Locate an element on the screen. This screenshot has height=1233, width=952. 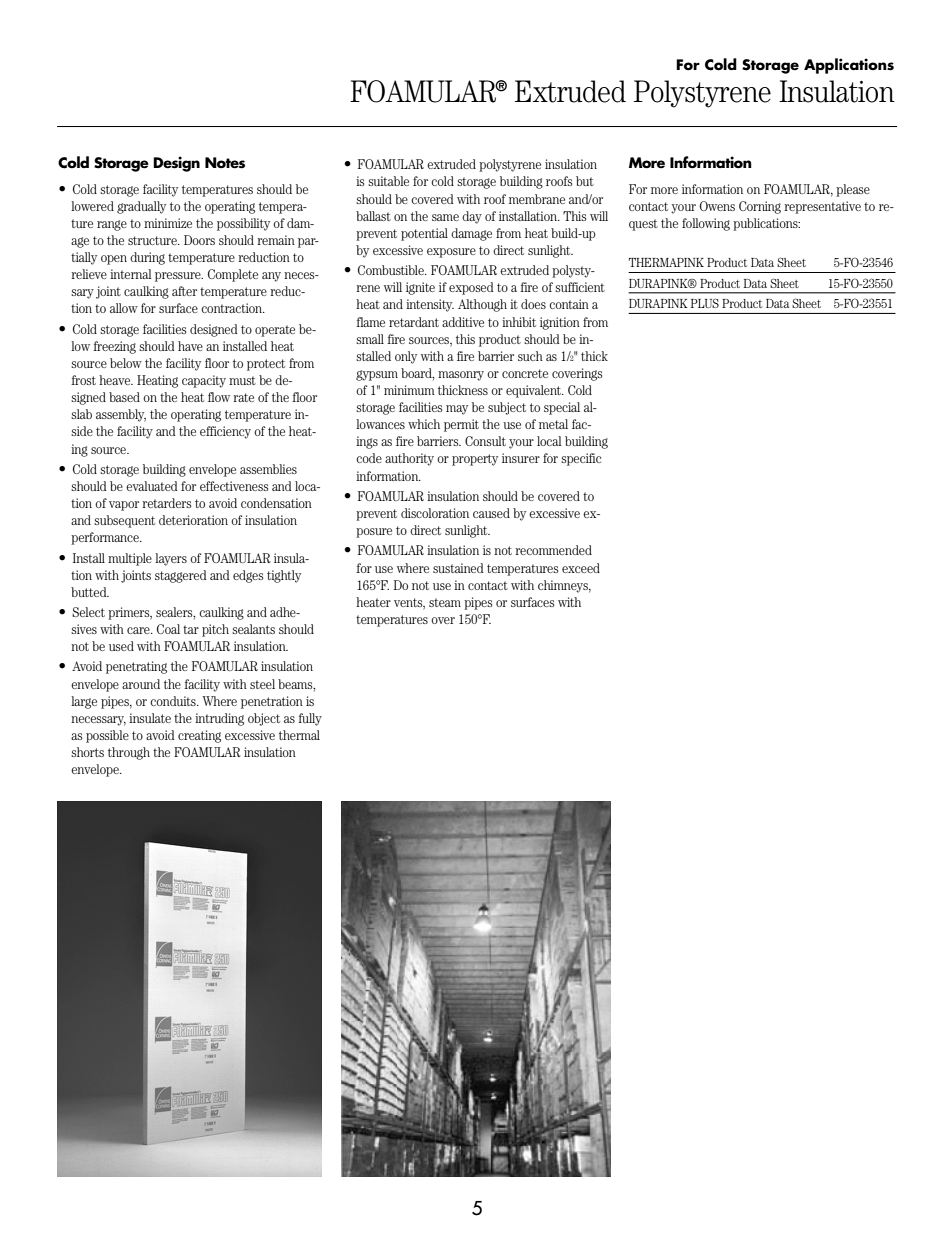
thermal is located at coordinates (299, 735).
